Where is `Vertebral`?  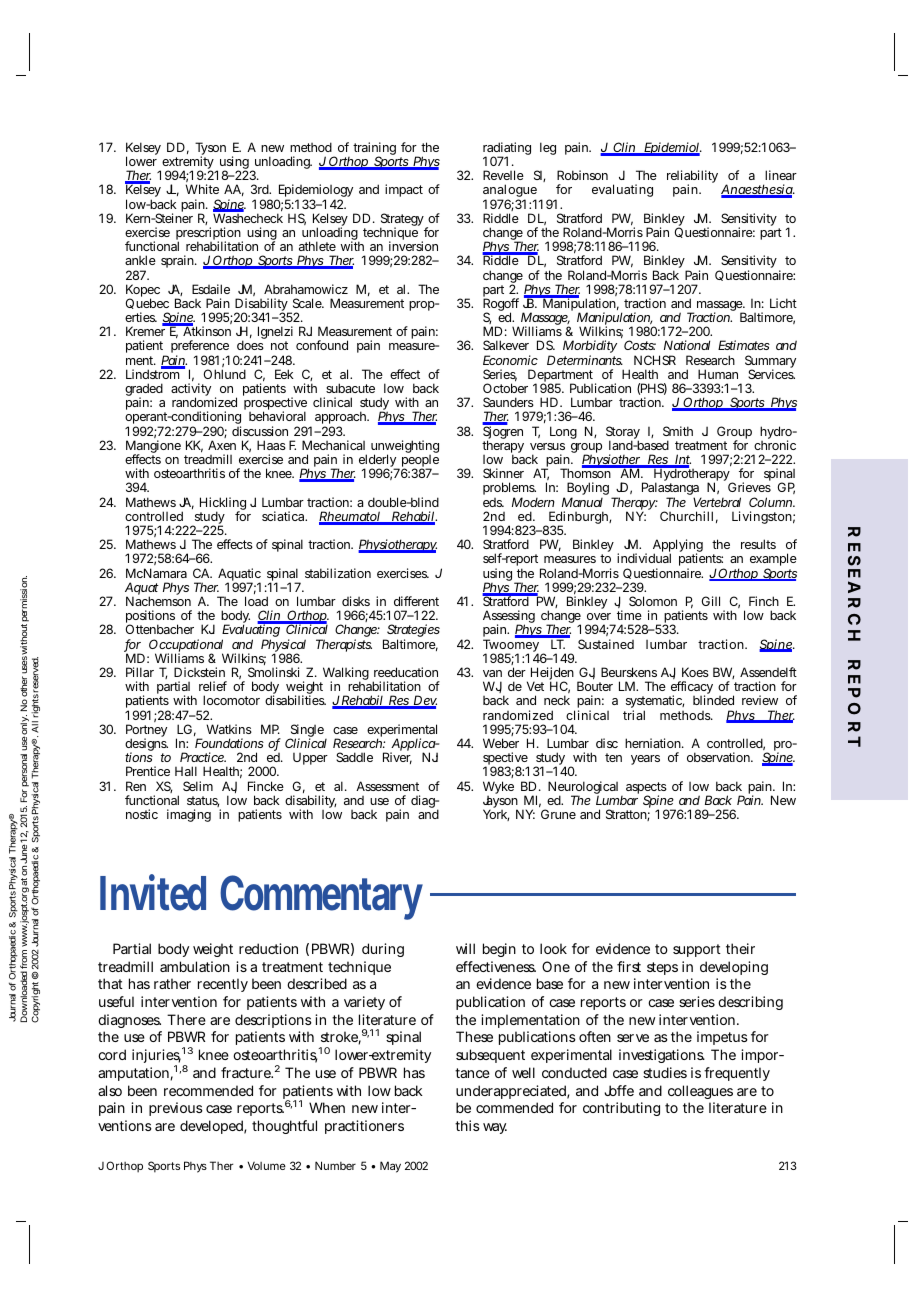 Vertebral is located at coordinates (717, 502).
